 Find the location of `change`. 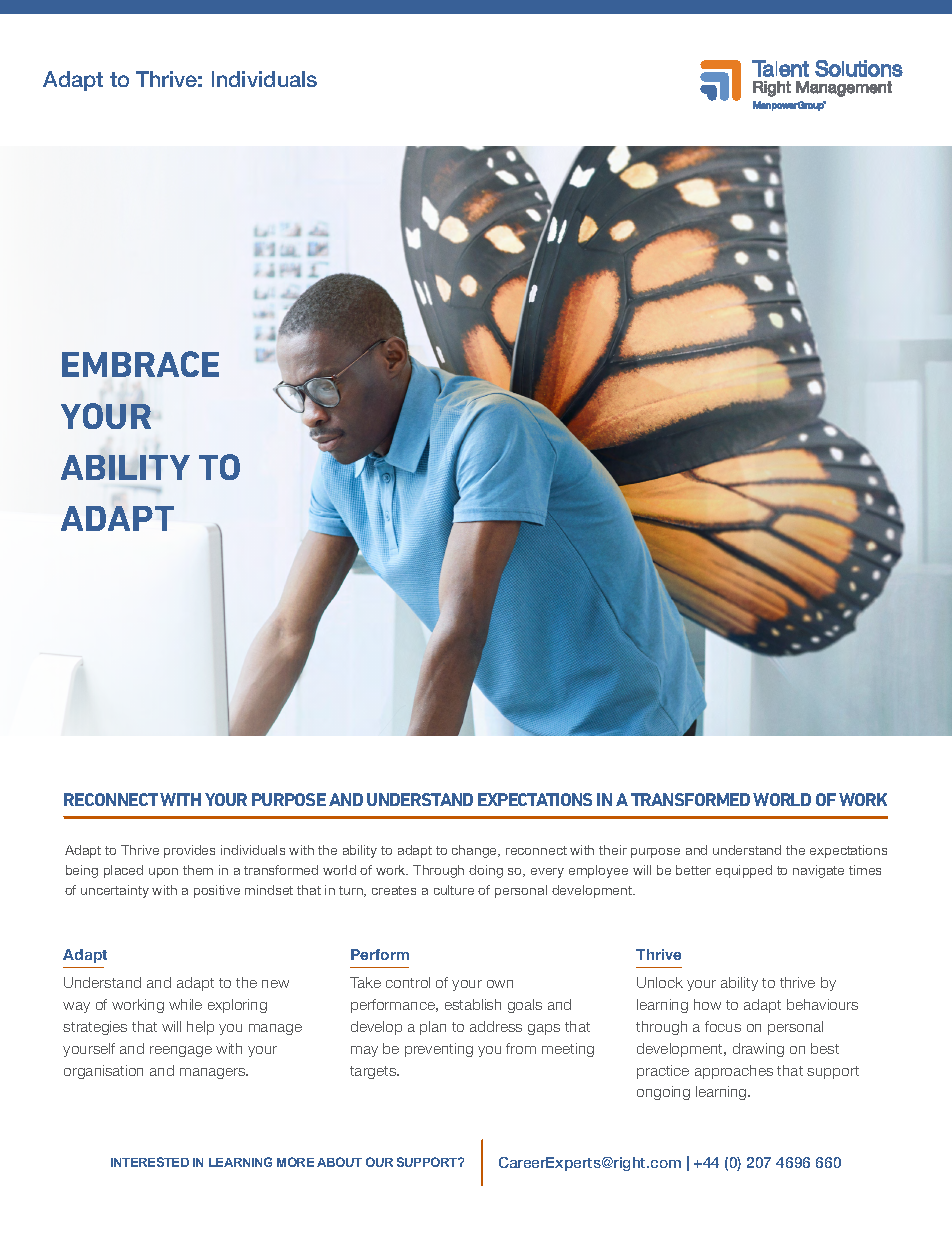

change is located at coordinates (476, 851).
